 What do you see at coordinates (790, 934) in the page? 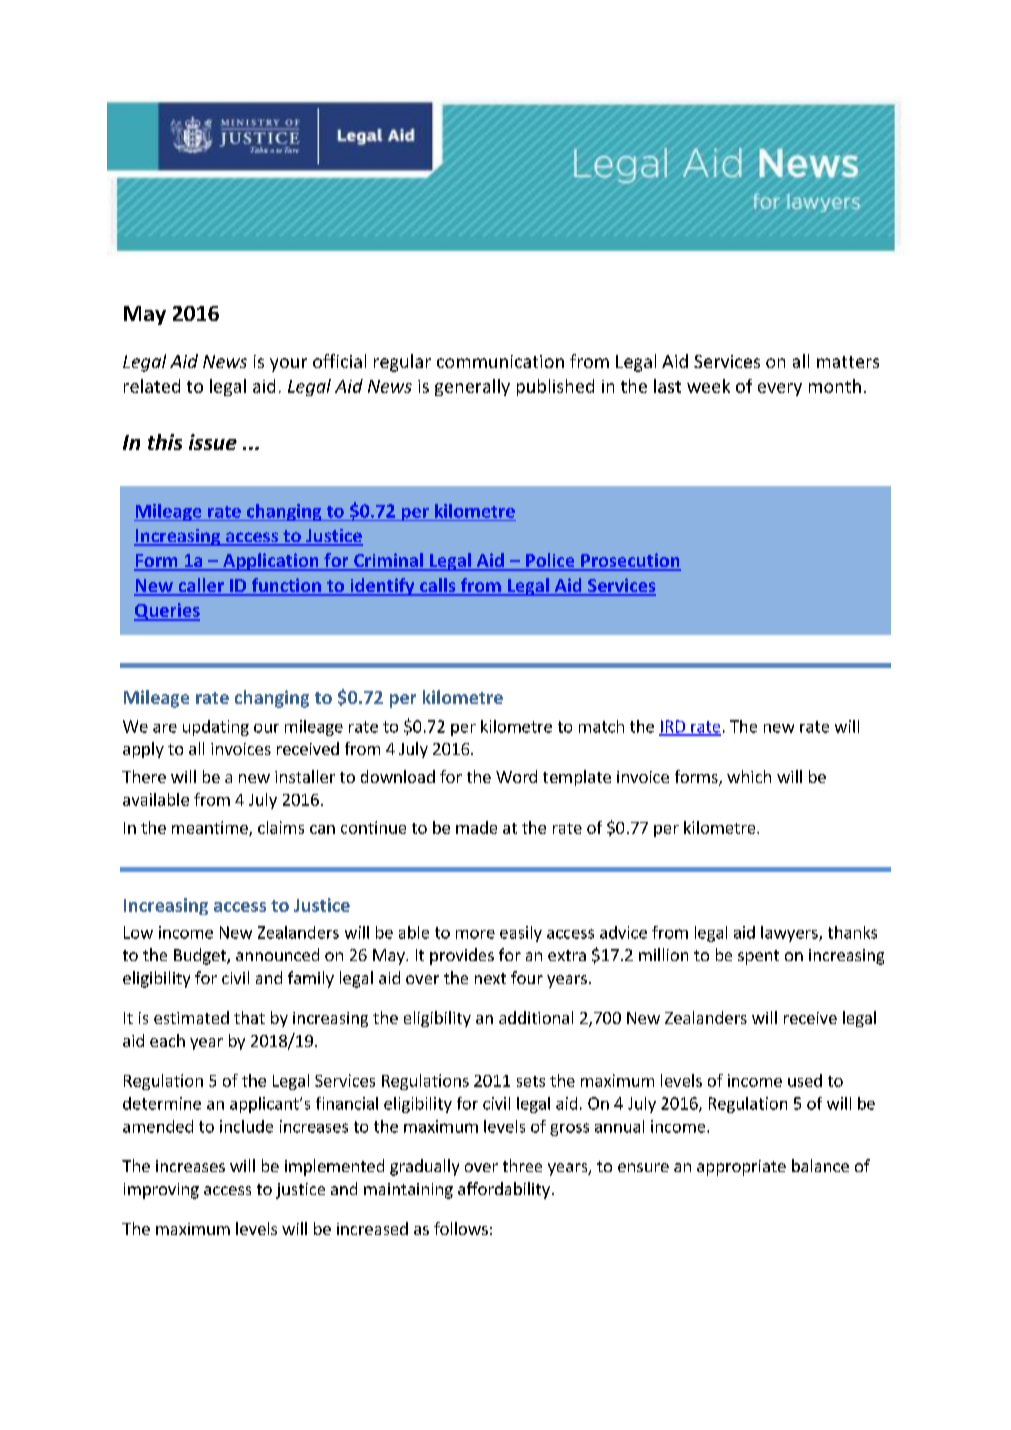
I see `lawyers` at bounding box center [790, 934].
